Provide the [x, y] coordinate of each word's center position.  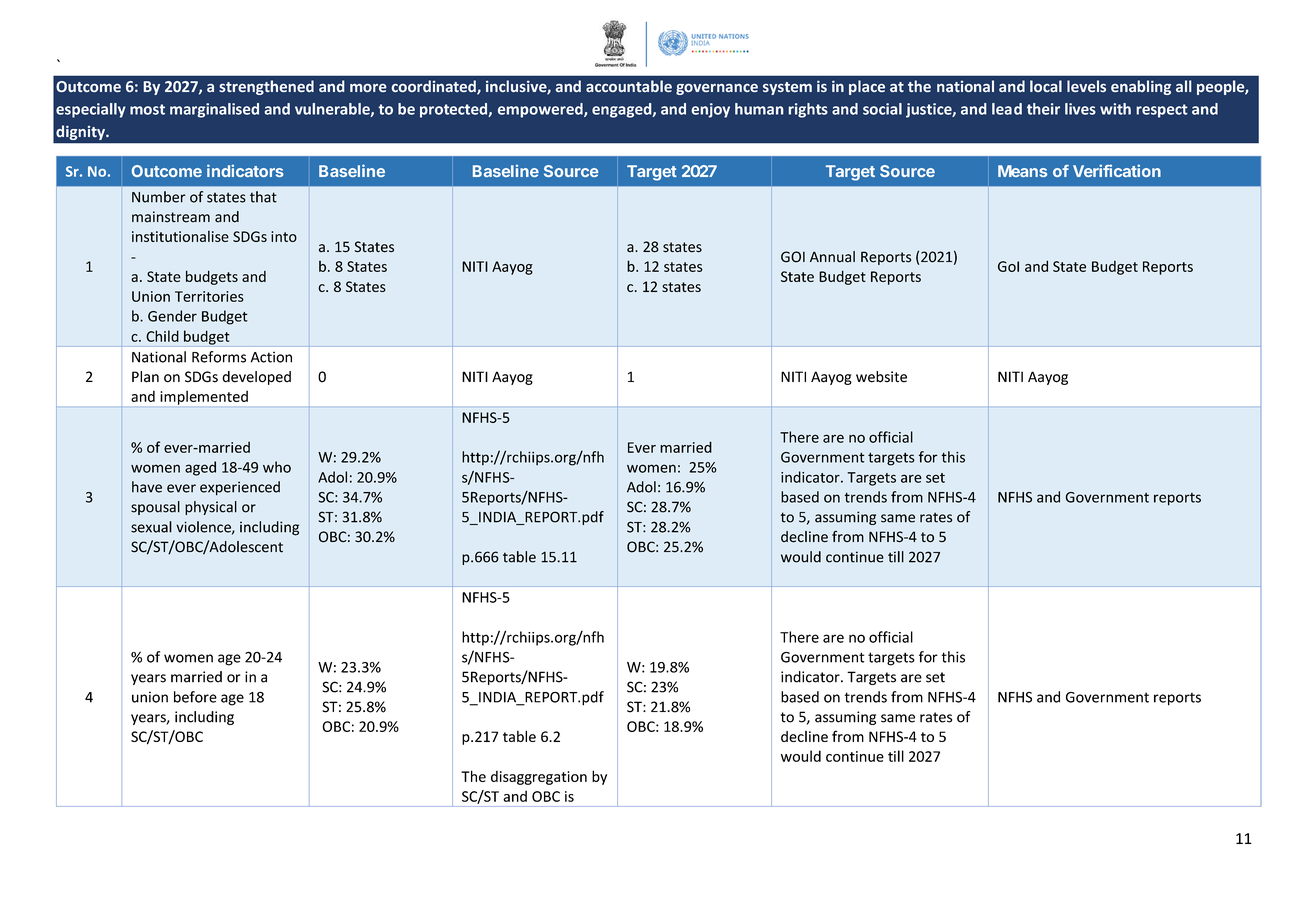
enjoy [710, 110]
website [881, 377]
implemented [204, 398]
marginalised [214, 110]
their [1043, 109]
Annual [832, 257]
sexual [151, 527]
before [195, 697]
